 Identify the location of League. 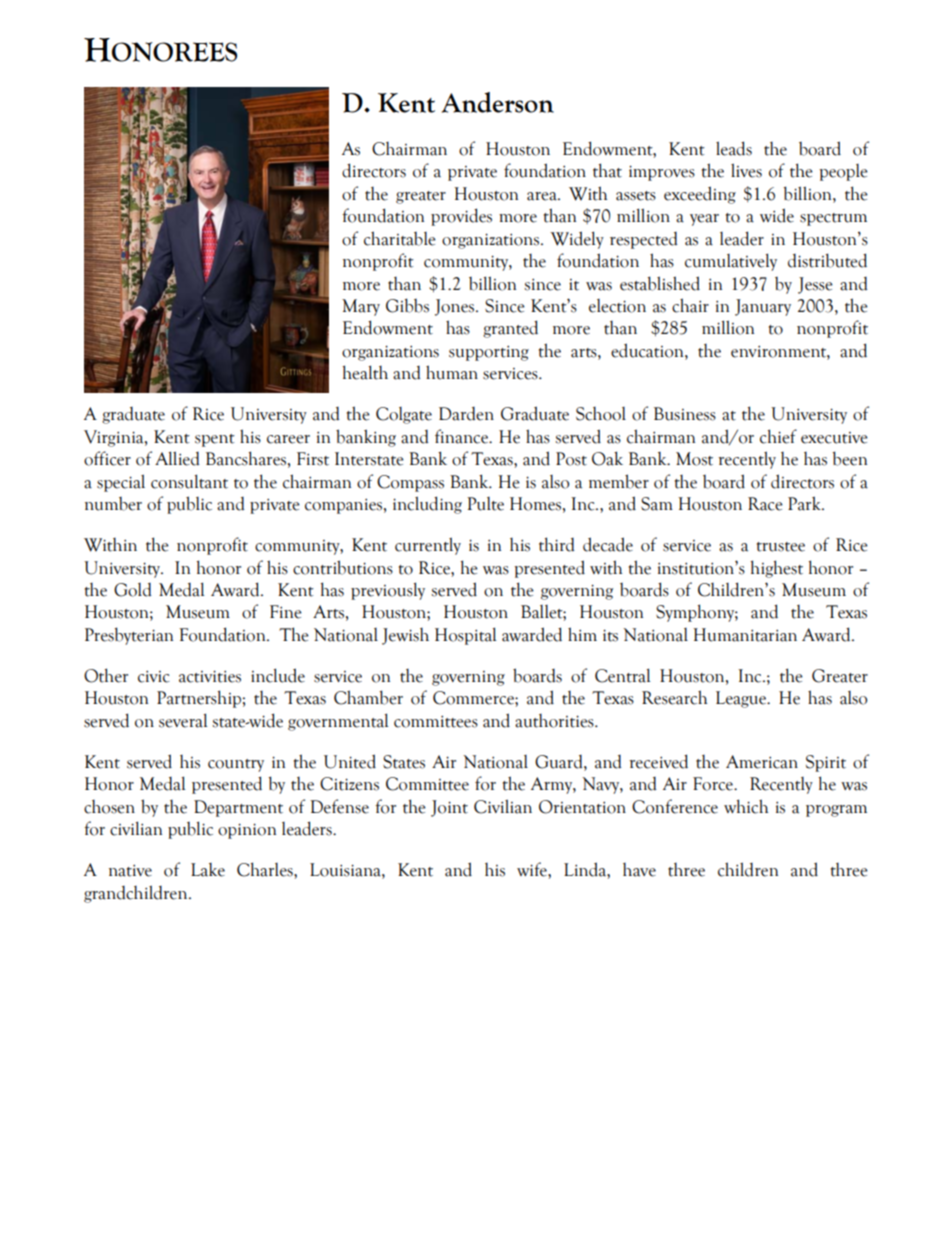
(742, 699).
